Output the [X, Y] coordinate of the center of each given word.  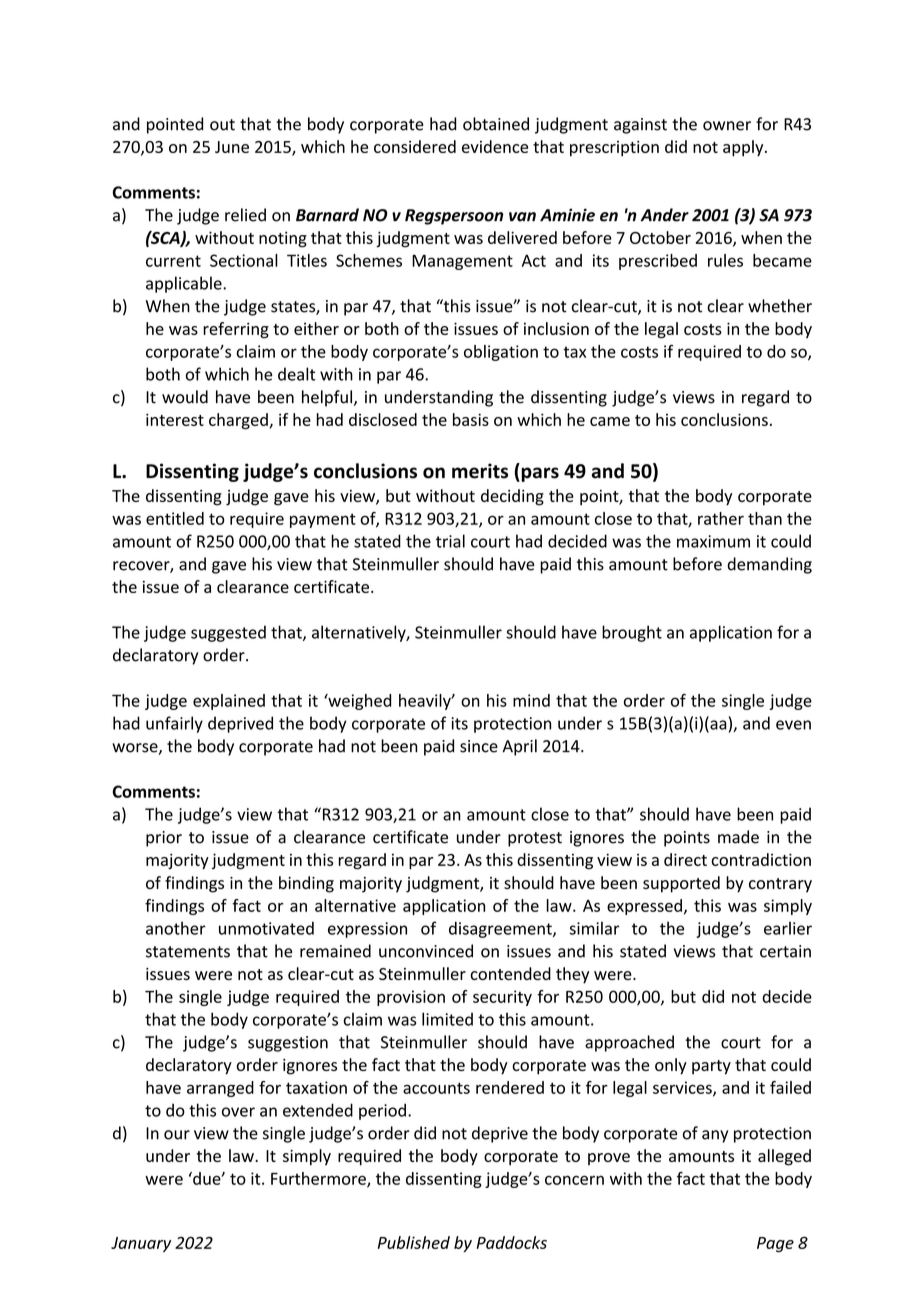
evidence [495, 146]
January [141, 1244]
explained [229, 702]
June [232, 147]
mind [531, 700]
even [793, 725]
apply [744, 148]
